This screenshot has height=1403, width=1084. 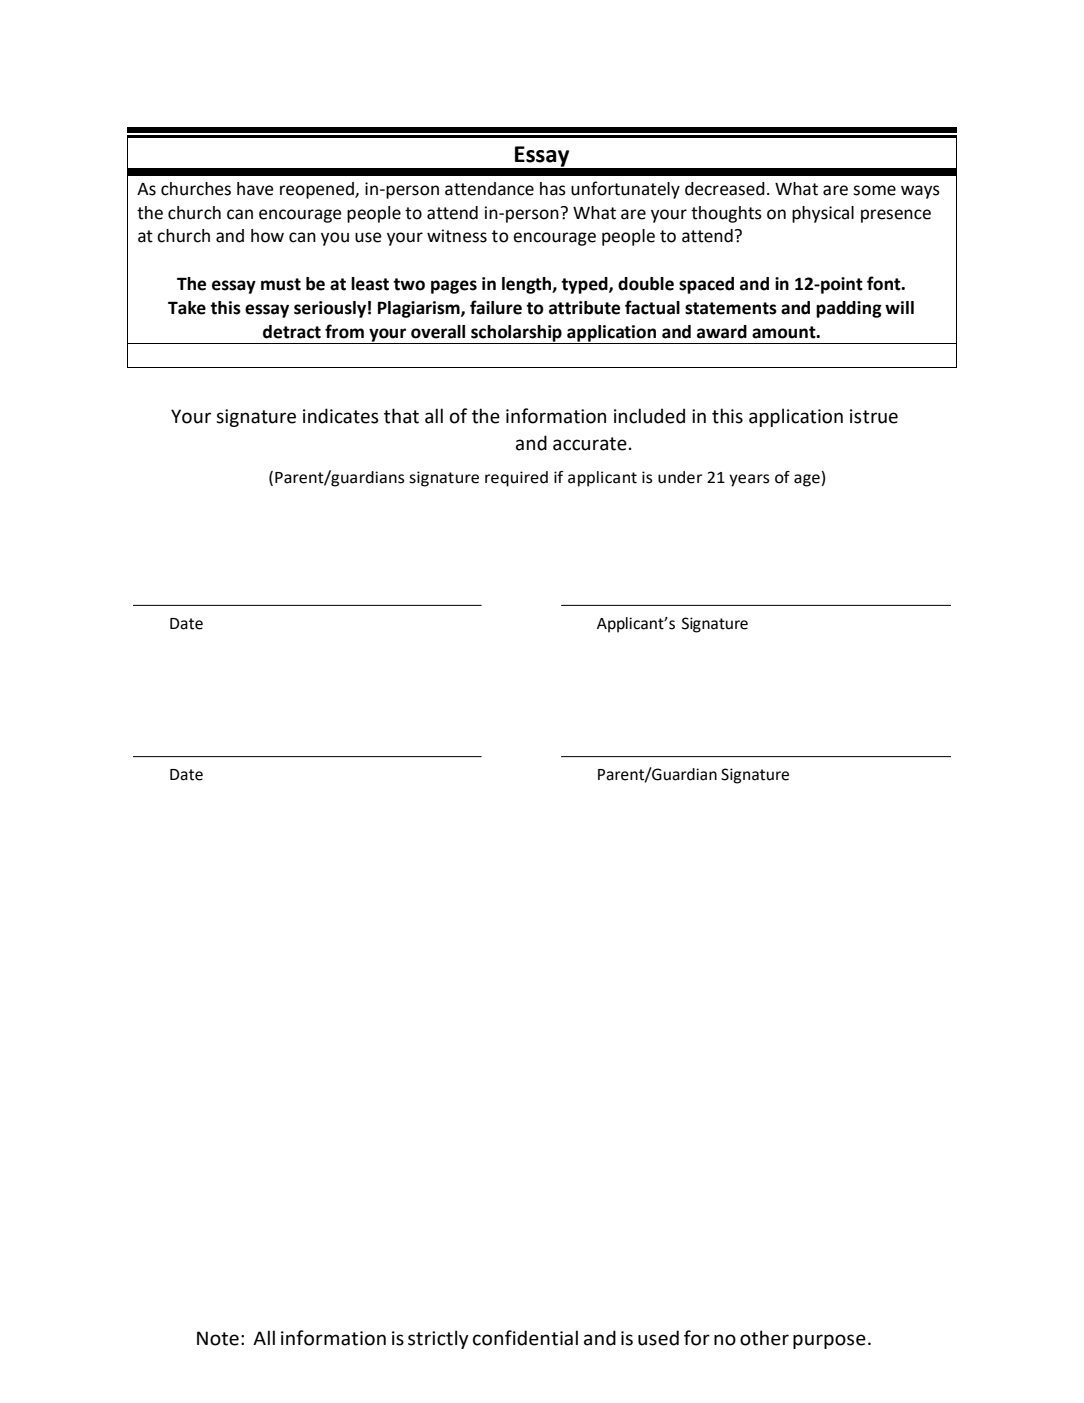 What do you see at coordinates (516, 479) in the screenshot?
I see `required` at bounding box center [516, 479].
